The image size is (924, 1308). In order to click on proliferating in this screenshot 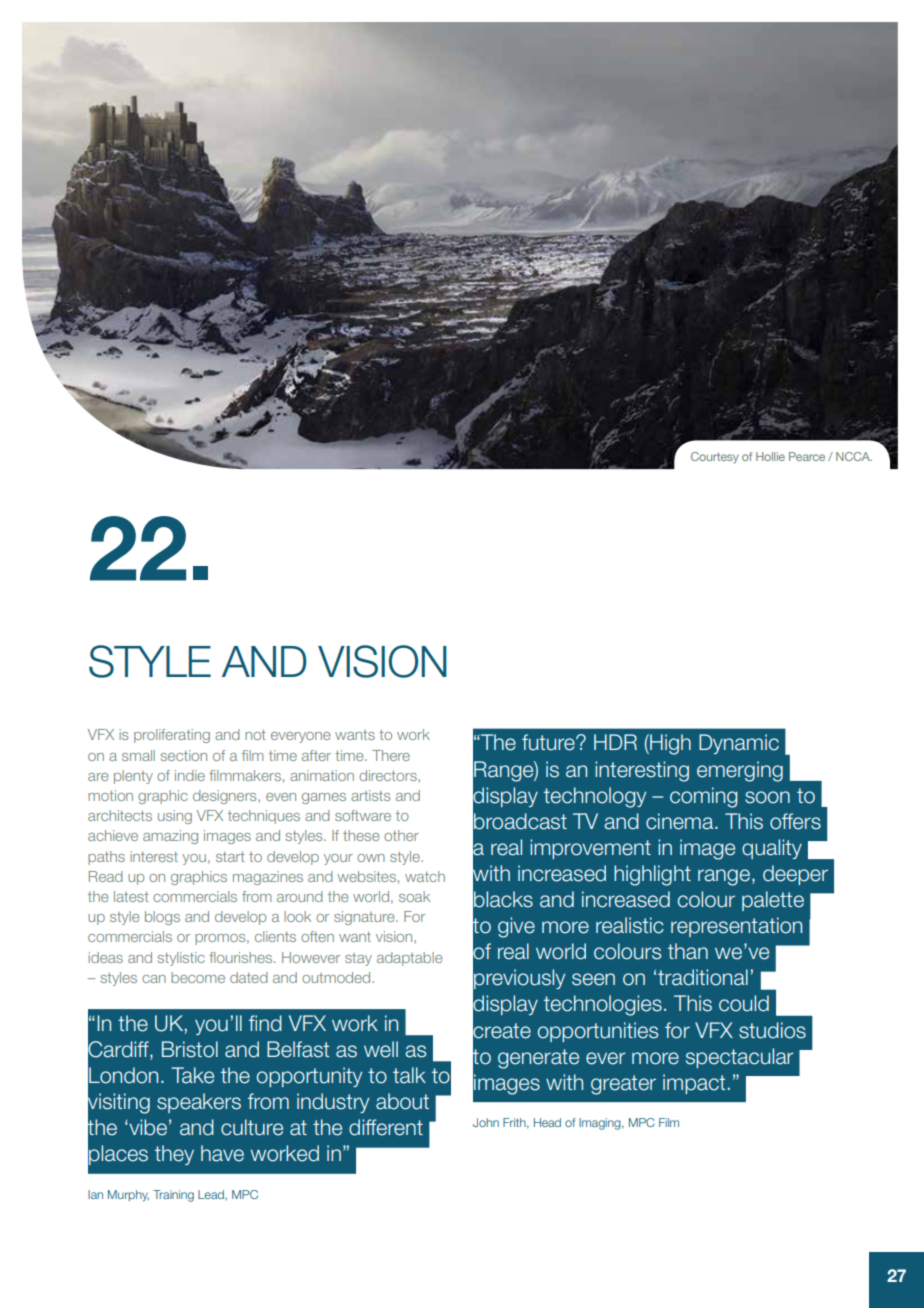, I will do `click(172, 736)`.
